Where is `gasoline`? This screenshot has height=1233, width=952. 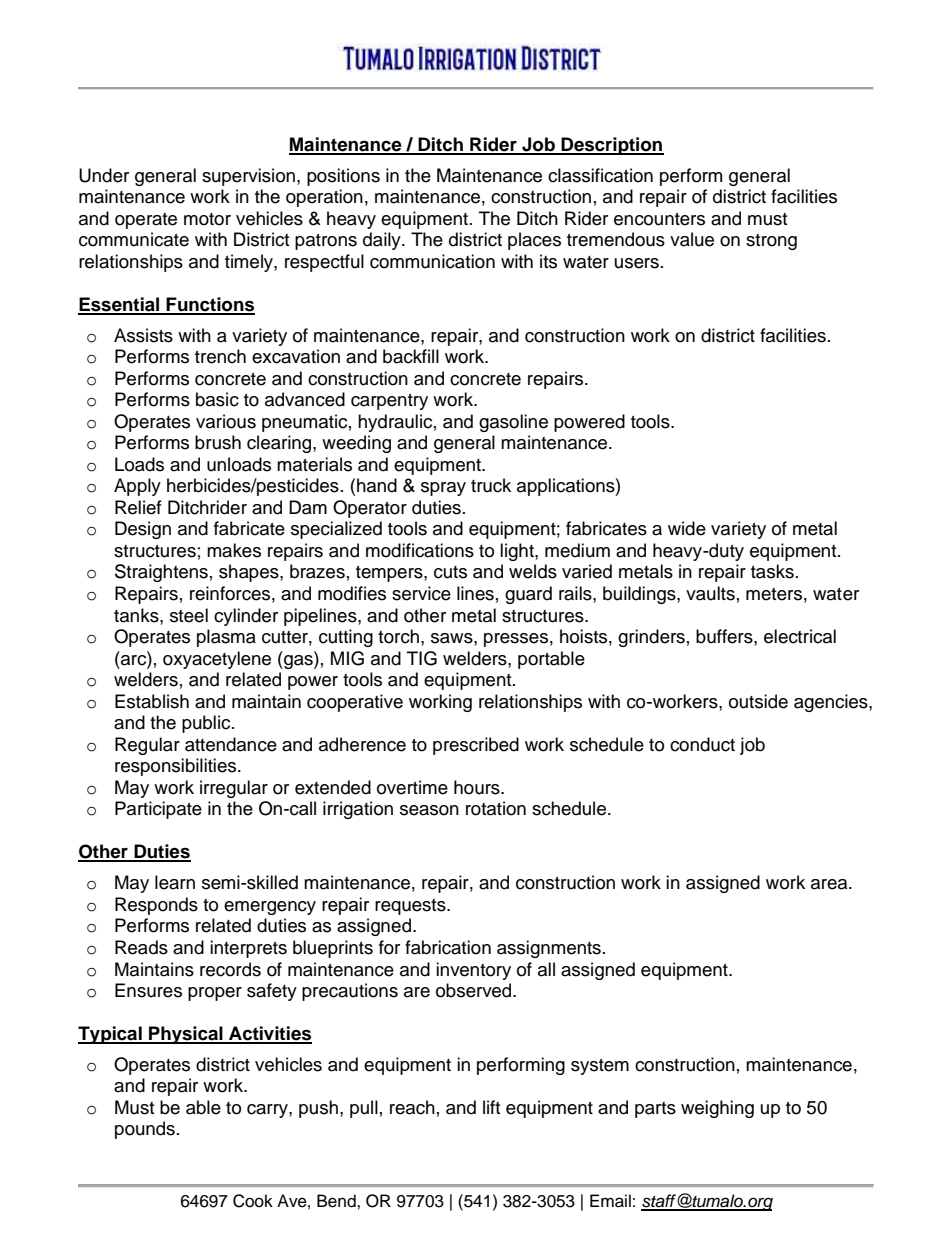
gasoline is located at coordinates (513, 423).
